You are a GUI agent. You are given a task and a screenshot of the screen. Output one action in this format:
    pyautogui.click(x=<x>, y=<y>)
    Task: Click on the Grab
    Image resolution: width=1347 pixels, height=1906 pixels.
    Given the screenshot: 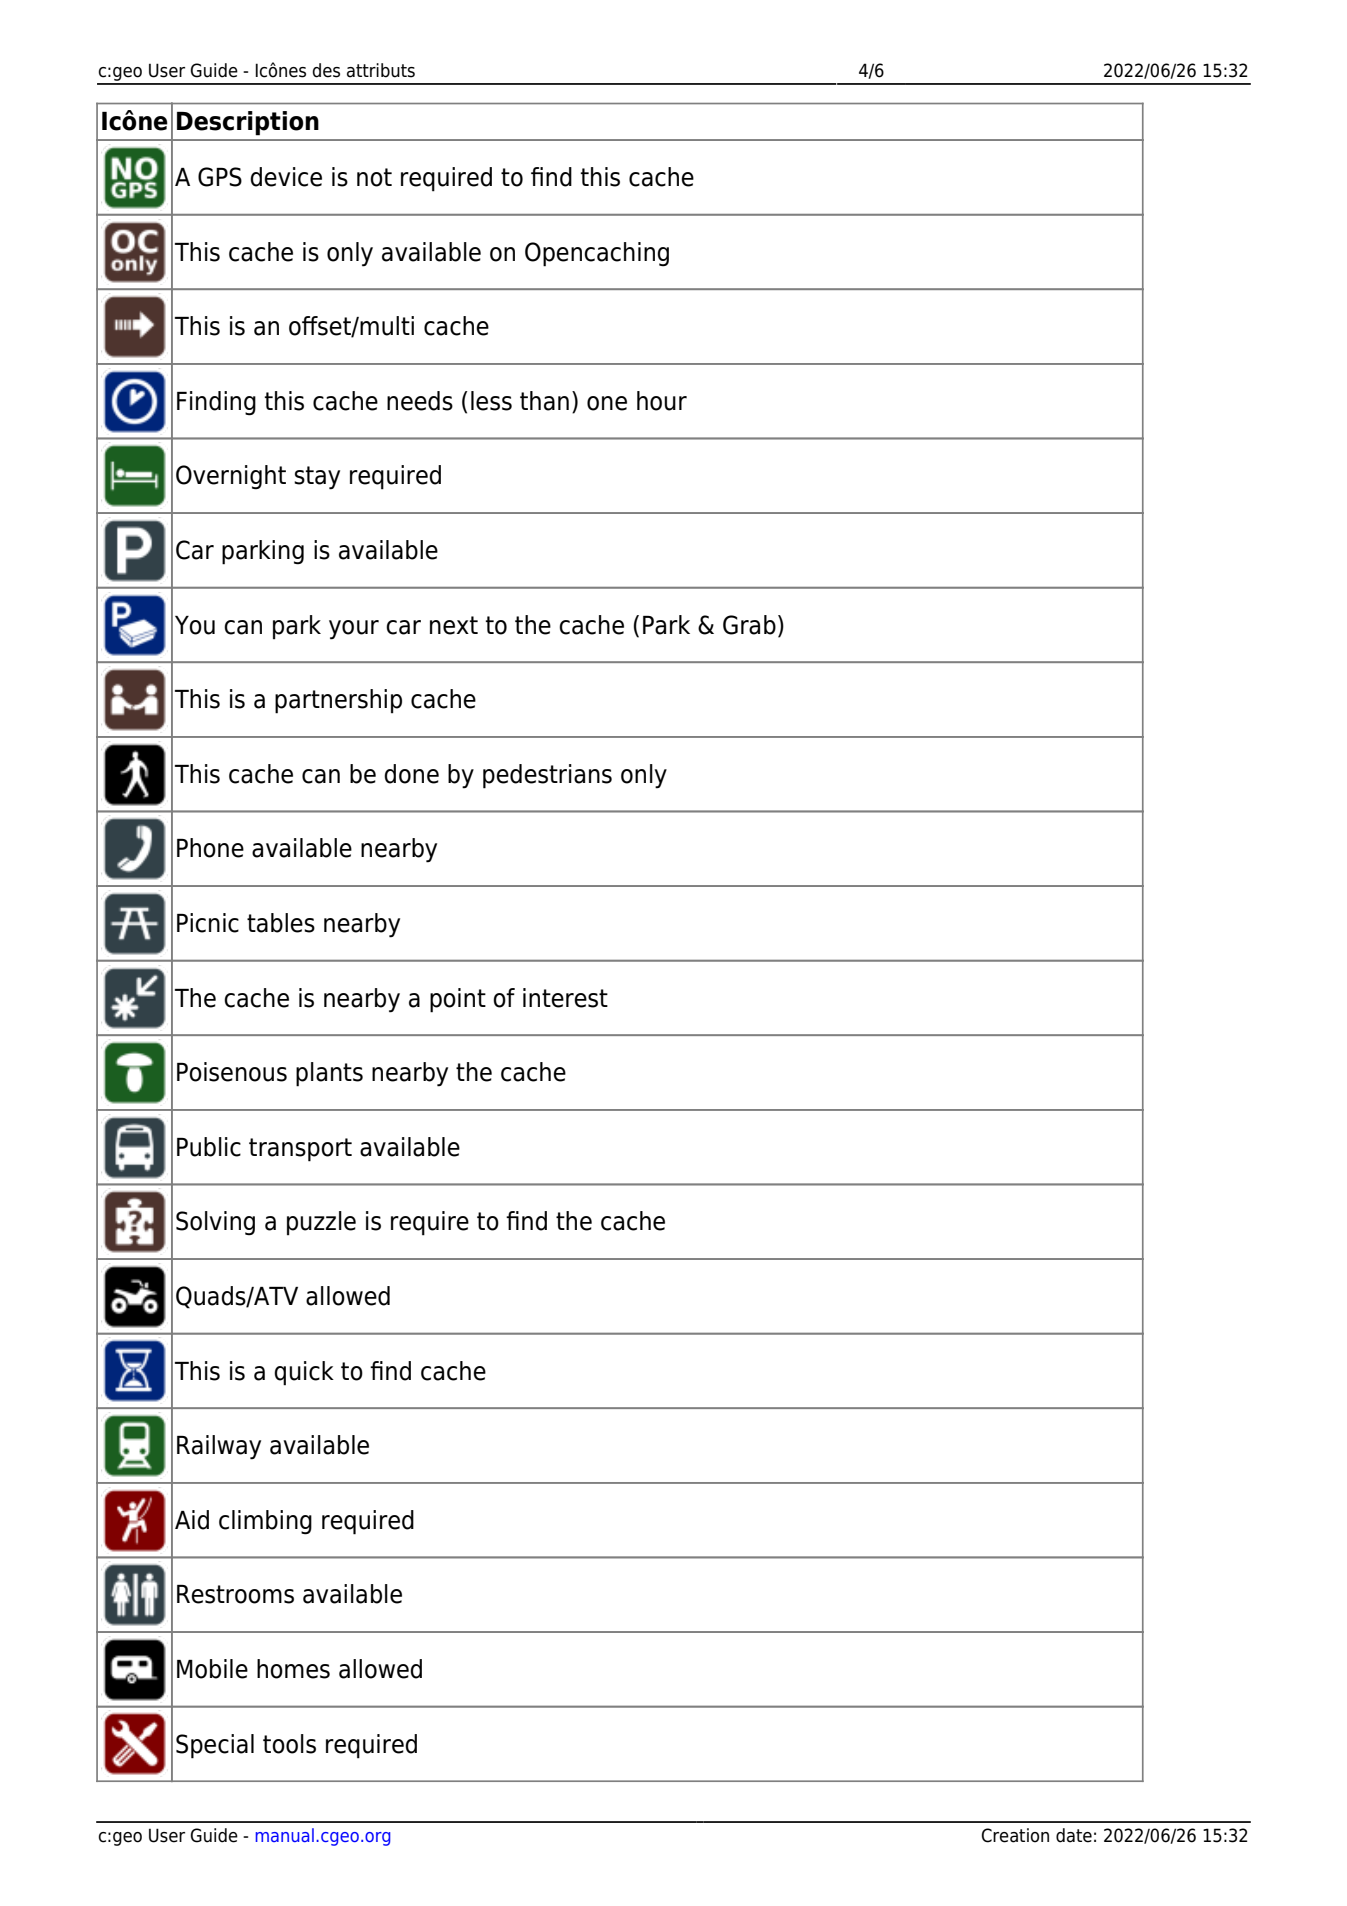 What is the action you would take?
    pyautogui.click(x=749, y=625)
